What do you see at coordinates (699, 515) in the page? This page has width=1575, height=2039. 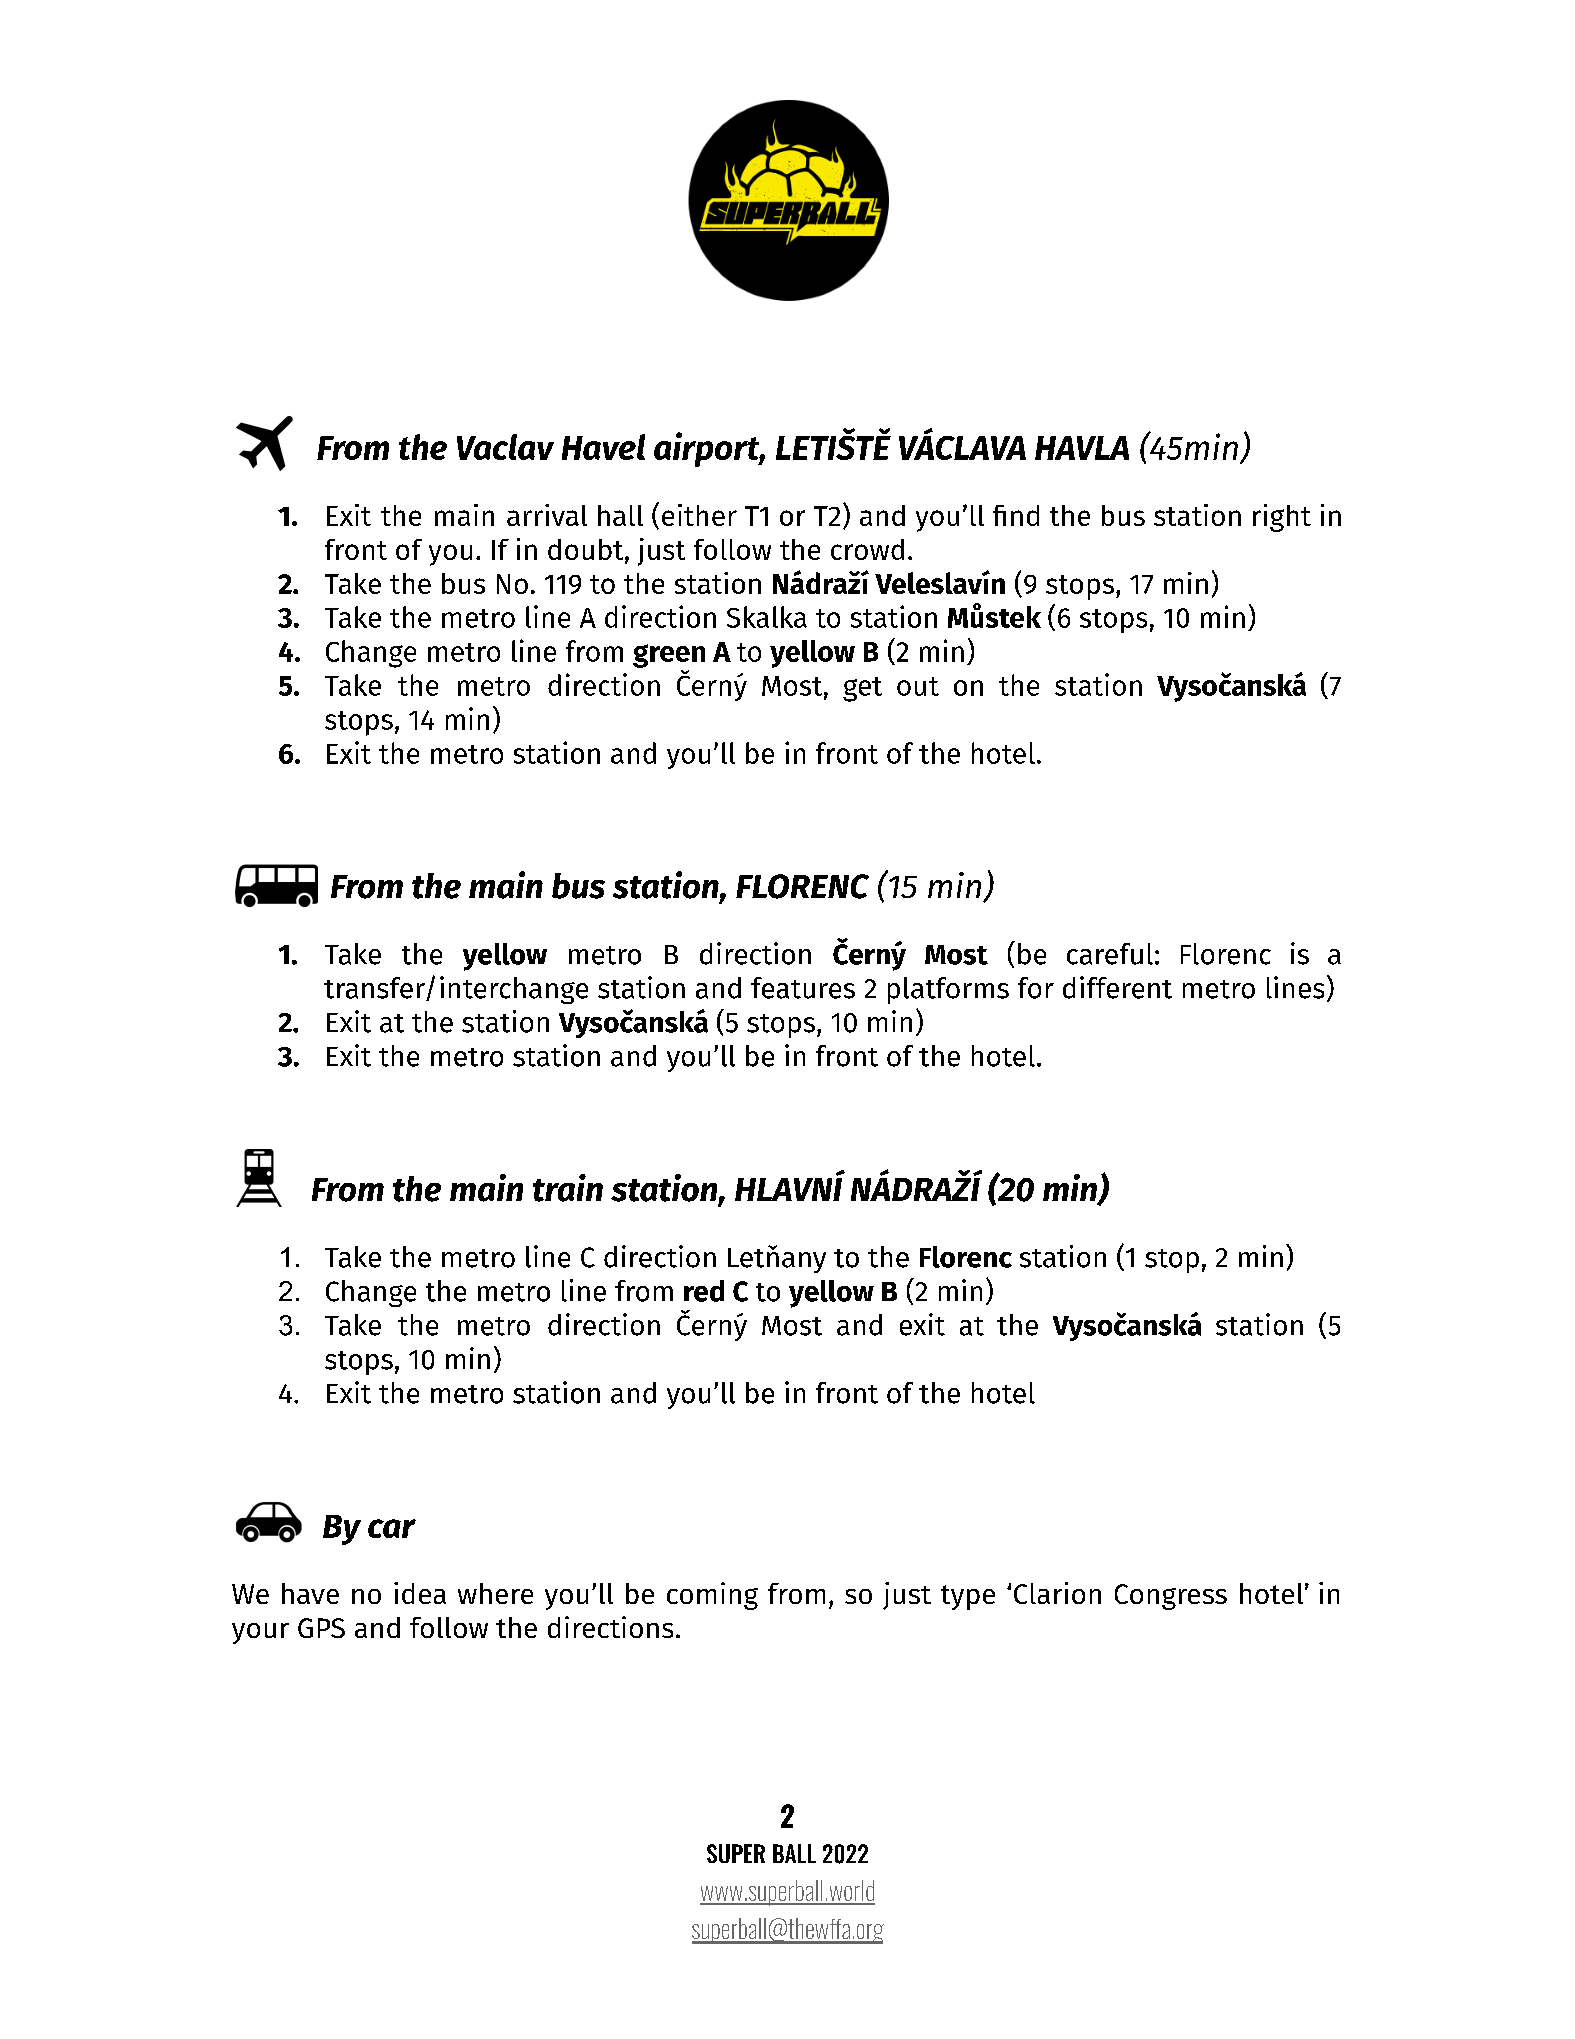 I see `either` at bounding box center [699, 515].
